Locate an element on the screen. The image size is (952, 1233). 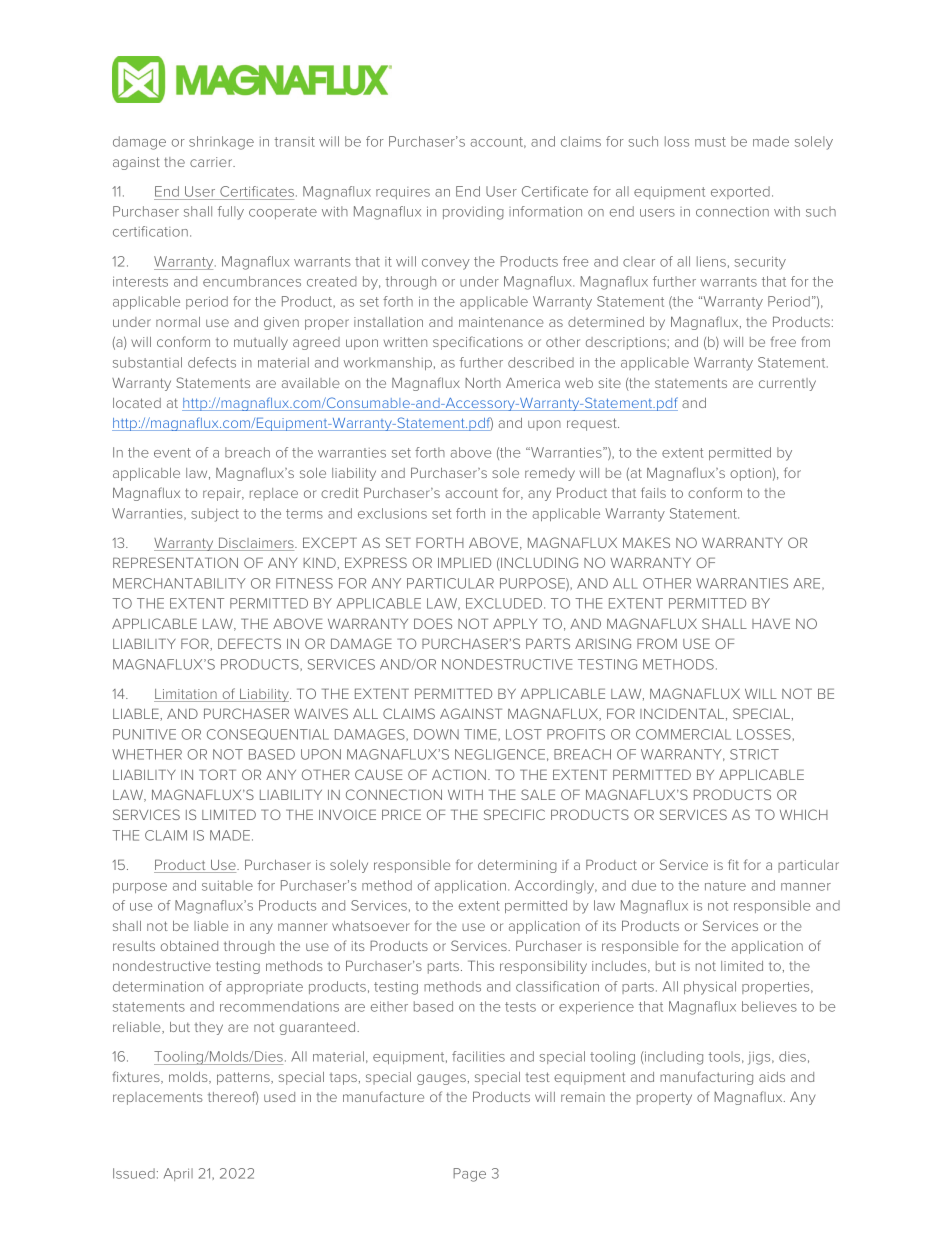
This is located at coordinates (481, 965).
